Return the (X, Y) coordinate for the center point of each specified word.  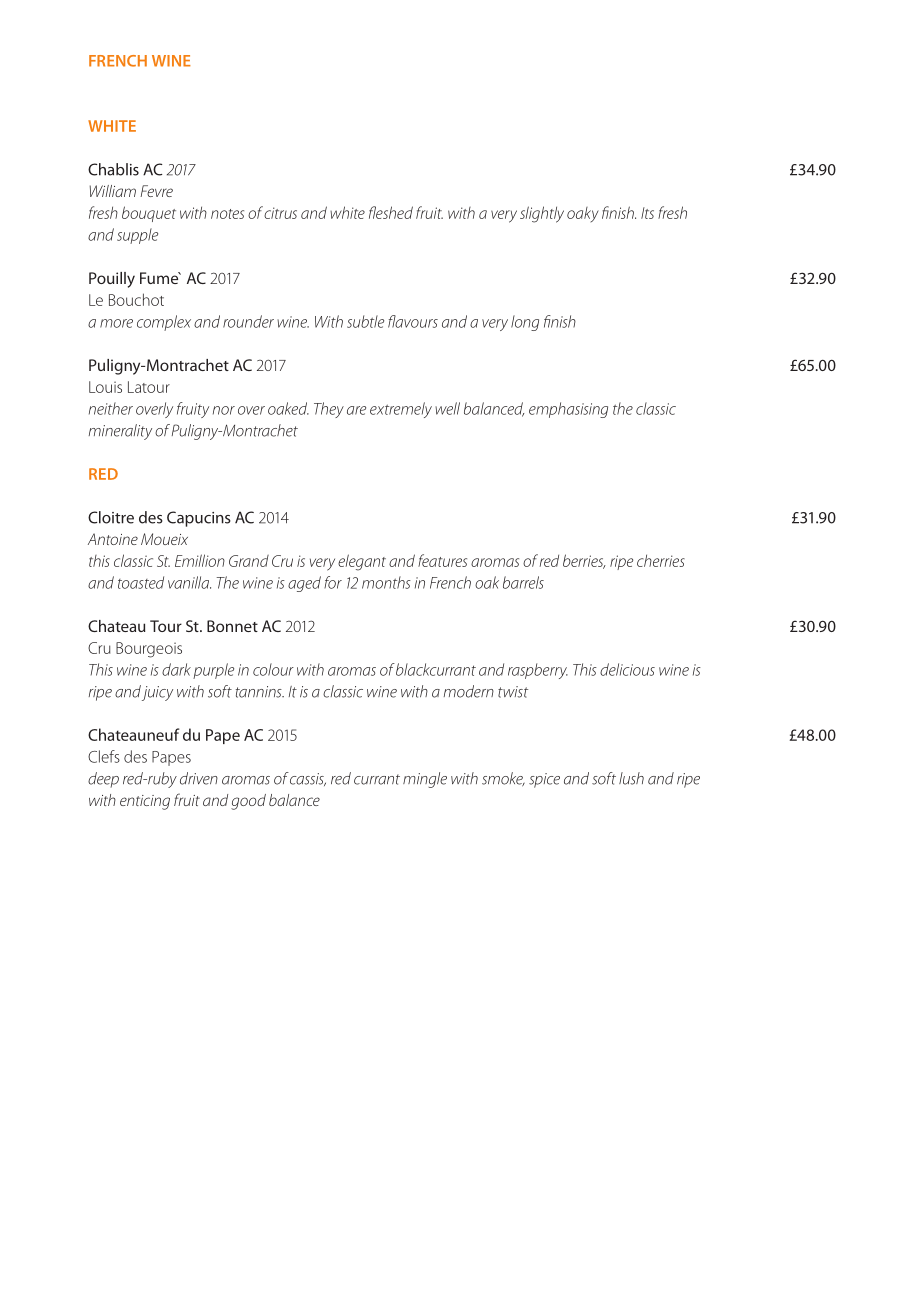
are (356, 410)
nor (224, 410)
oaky (583, 214)
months (386, 582)
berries (584, 561)
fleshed (391, 212)
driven (199, 778)
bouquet (149, 214)
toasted (141, 582)
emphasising (568, 410)
